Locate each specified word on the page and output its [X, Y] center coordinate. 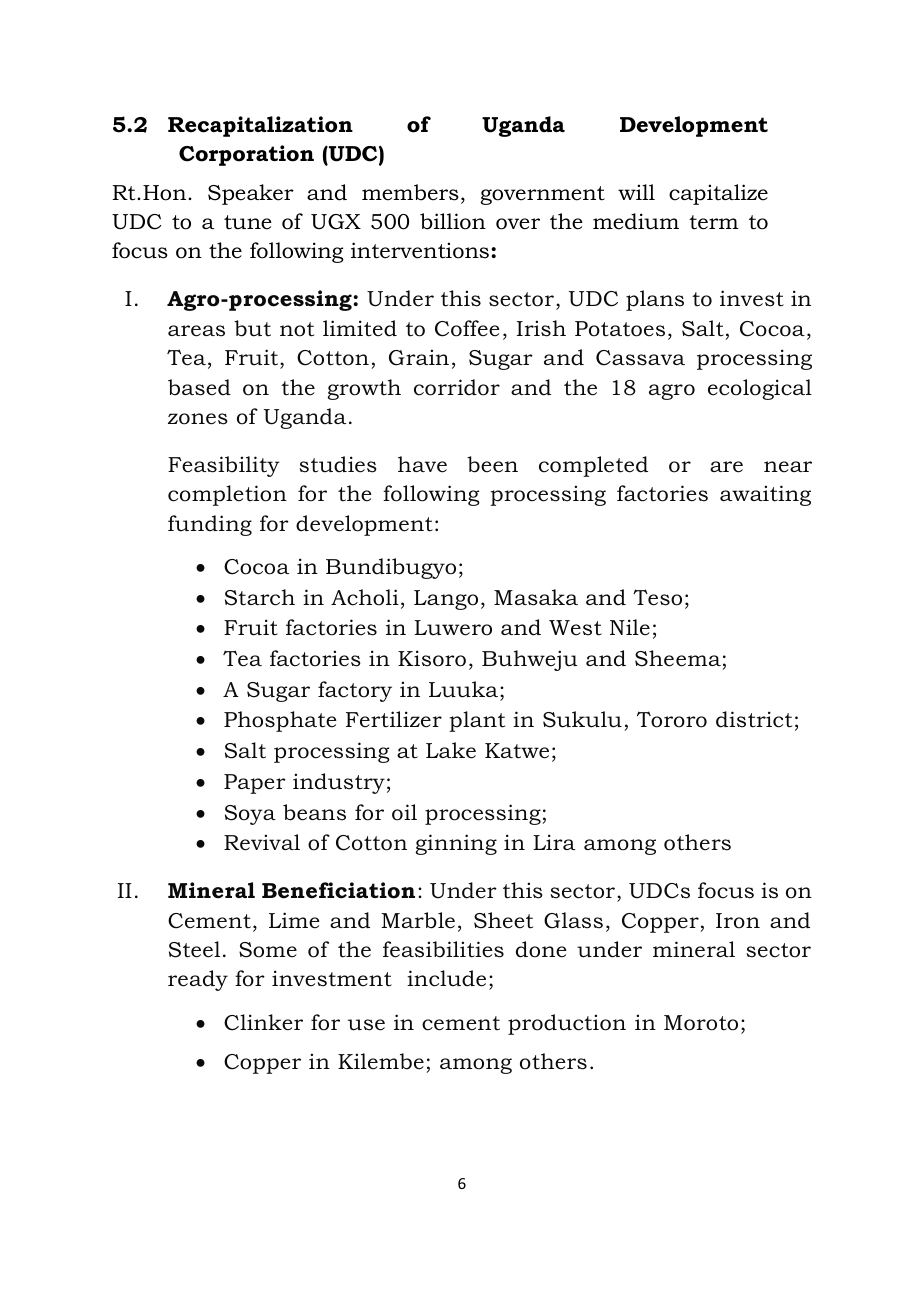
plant [477, 721]
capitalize [718, 194]
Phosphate [280, 721]
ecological [760, 389]
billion [453, 221]
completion [227, 495]
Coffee [467, 328]
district [754, 719]
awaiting [765, 495]
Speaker [251, 194]
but [252, 328]
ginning [456, 844]
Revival [262, 842]
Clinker [263, 1022]
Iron [738, 921]
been [492, 464]
